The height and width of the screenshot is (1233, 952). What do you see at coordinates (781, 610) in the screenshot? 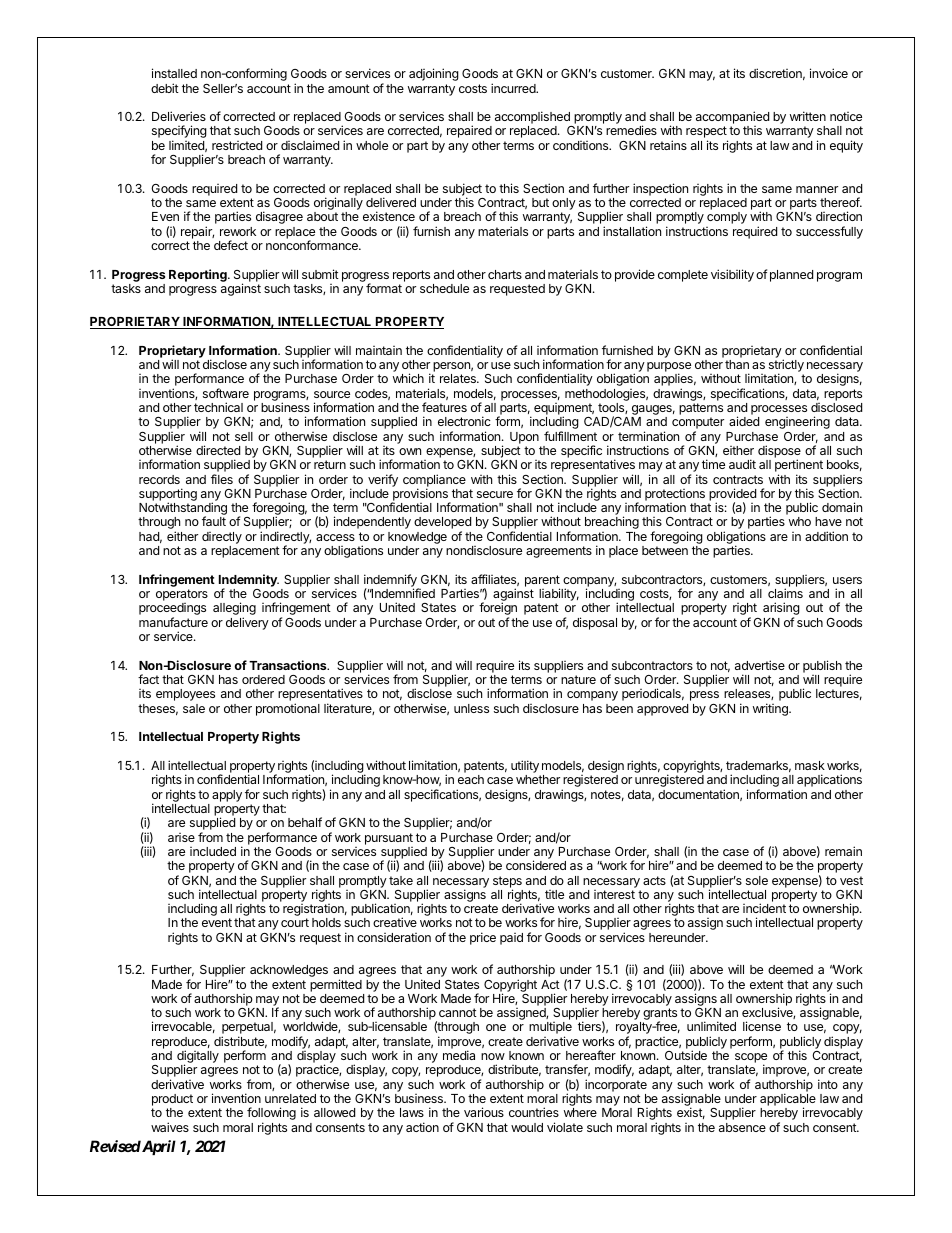
I see `arising` at bounding box center [781, 610].
